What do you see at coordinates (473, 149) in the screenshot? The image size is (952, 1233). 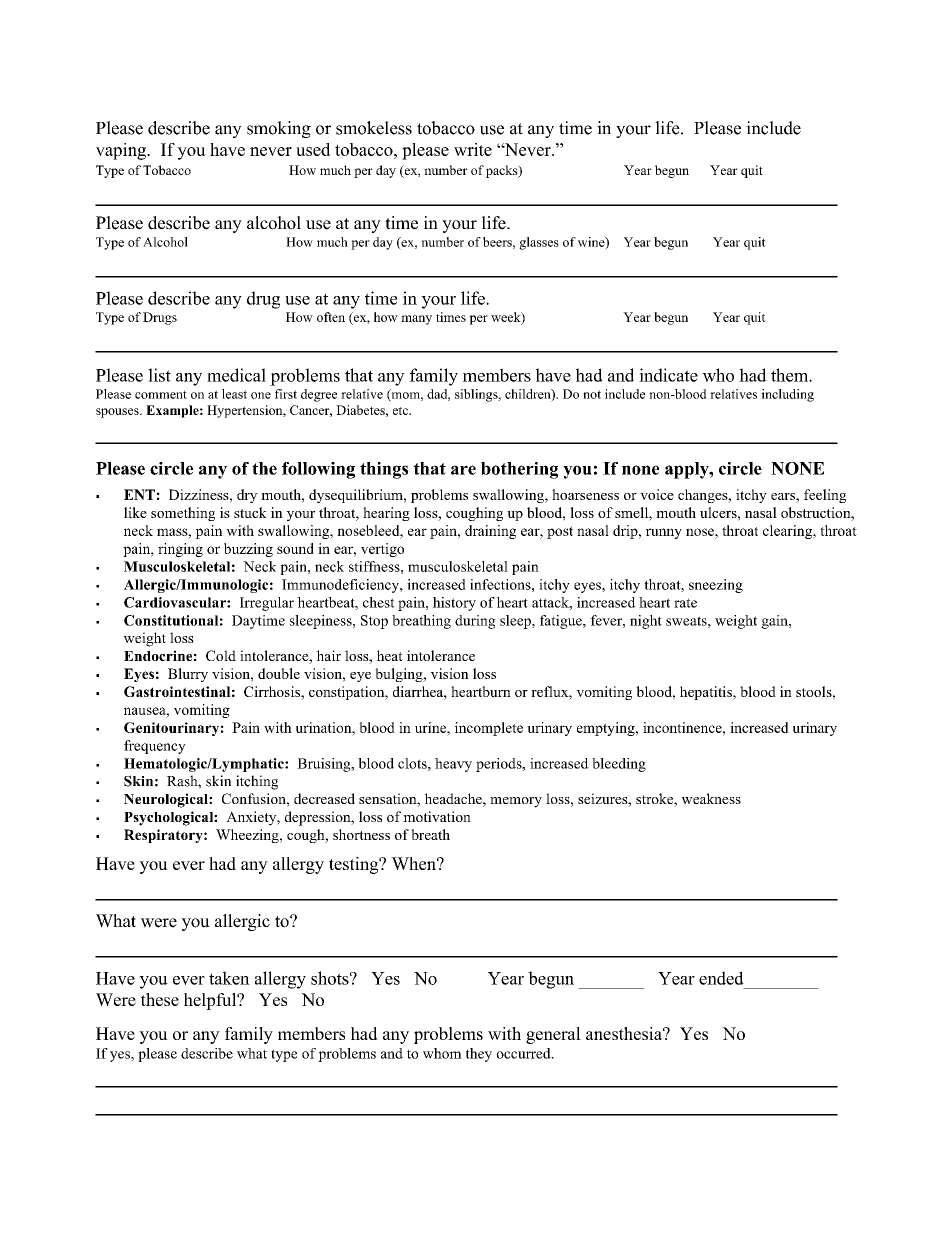 I see `write` at bounding box center [473, 149].
